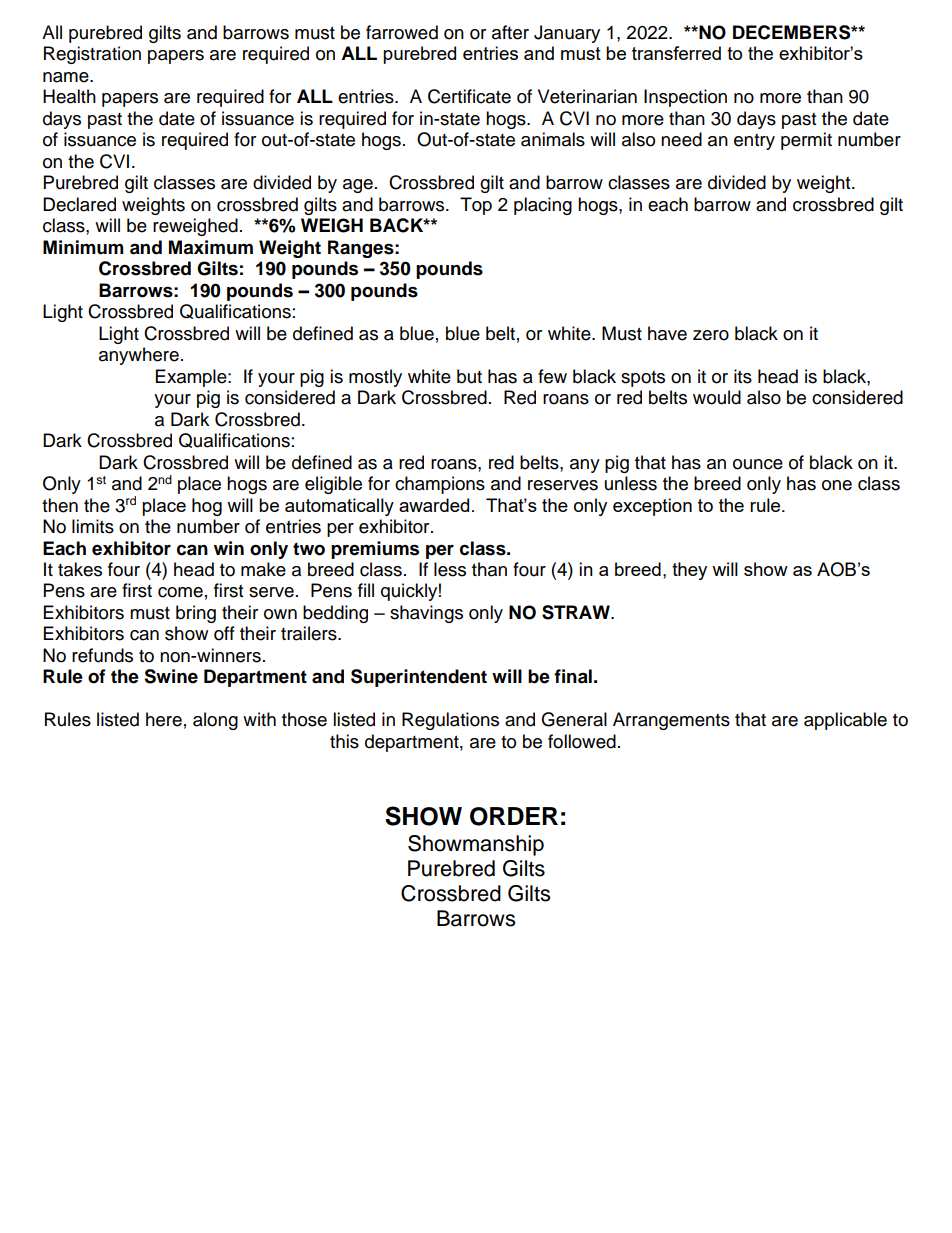 Image resolution: width=952 pixels, height=1233 pixels. What do you see at coordinates (689, 571) in the image?
I see `they` at bounding box center [689, 571].
